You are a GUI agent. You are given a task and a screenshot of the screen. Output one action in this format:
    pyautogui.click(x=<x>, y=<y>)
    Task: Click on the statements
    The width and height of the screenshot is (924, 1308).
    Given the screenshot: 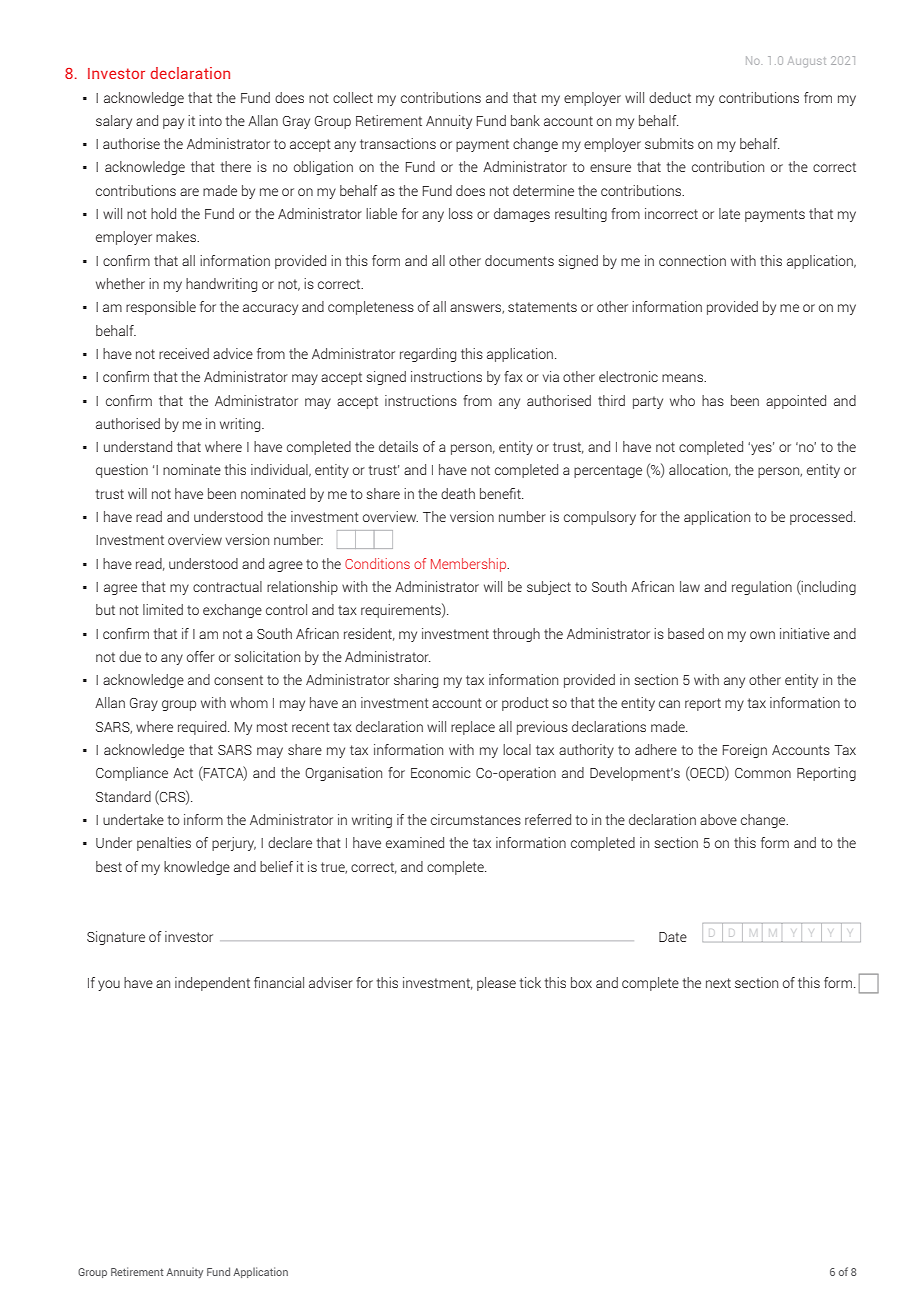 What is the action you would take?
    pyautogui.click(x=542, y=307)
